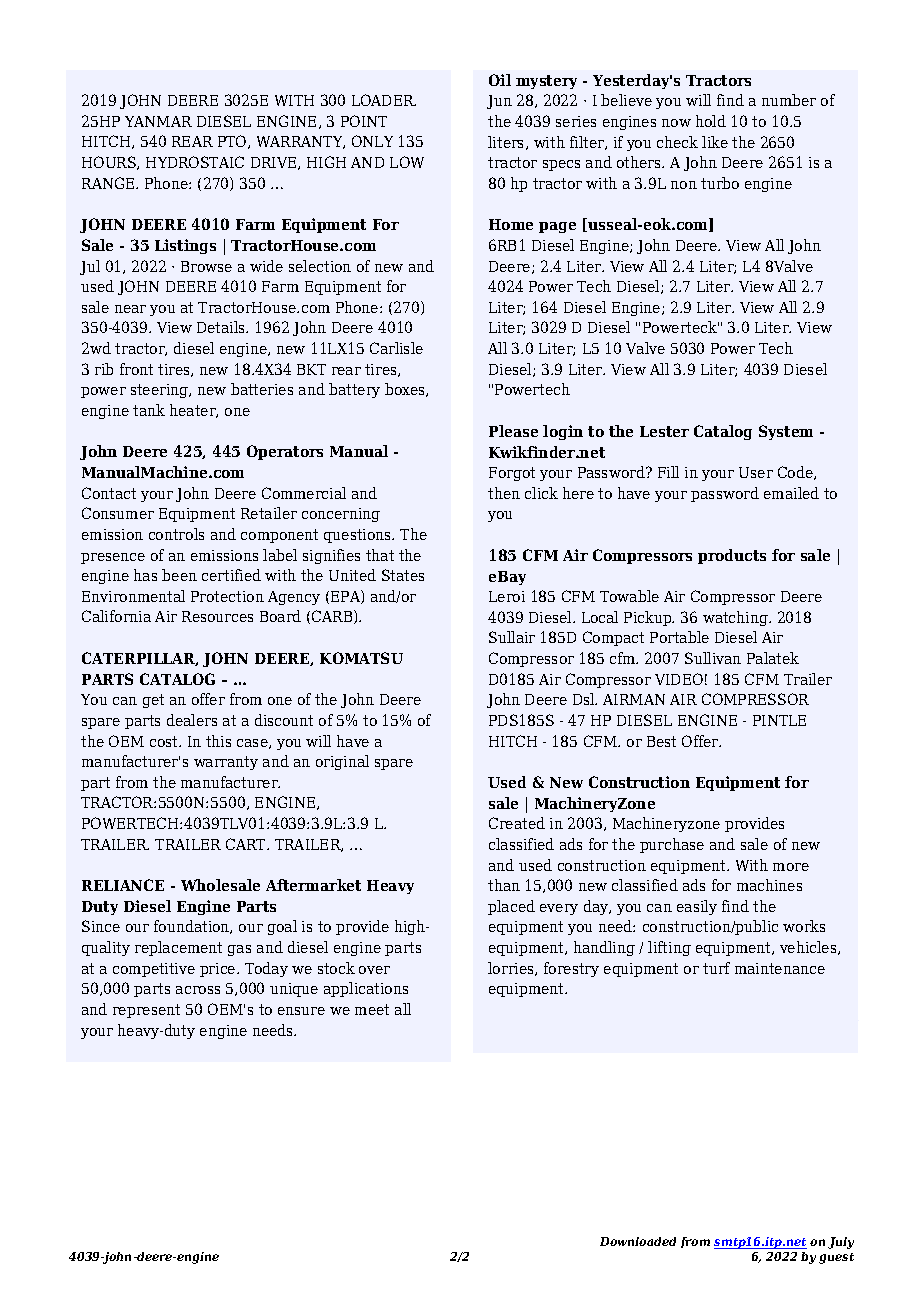 The image size is (924, 1308). What do you see at coordinates (146, 1011) in the image?
I see `represent` at bounding box center [146, 1011].
